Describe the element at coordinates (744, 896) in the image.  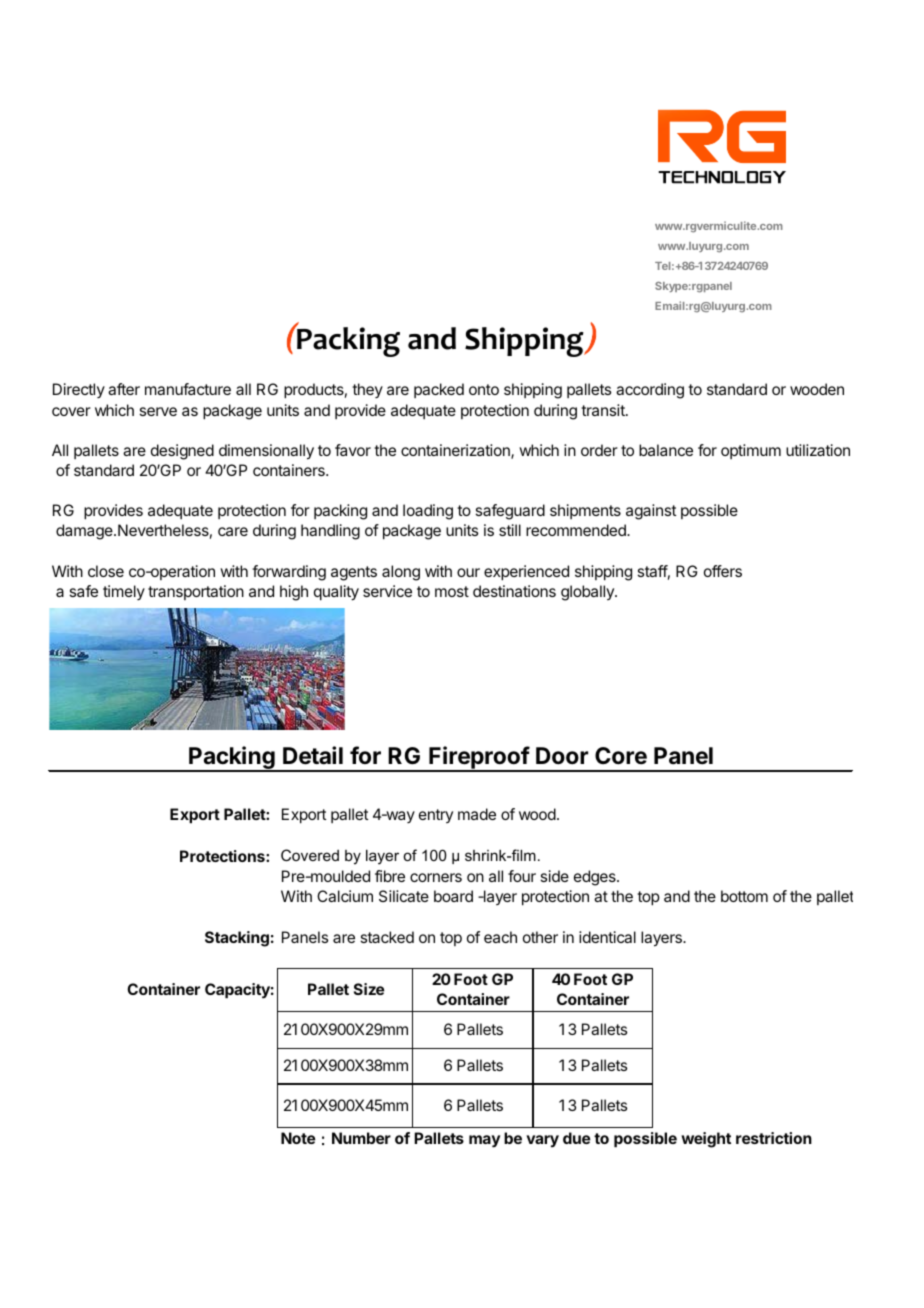
I see `bottom` at that location.
